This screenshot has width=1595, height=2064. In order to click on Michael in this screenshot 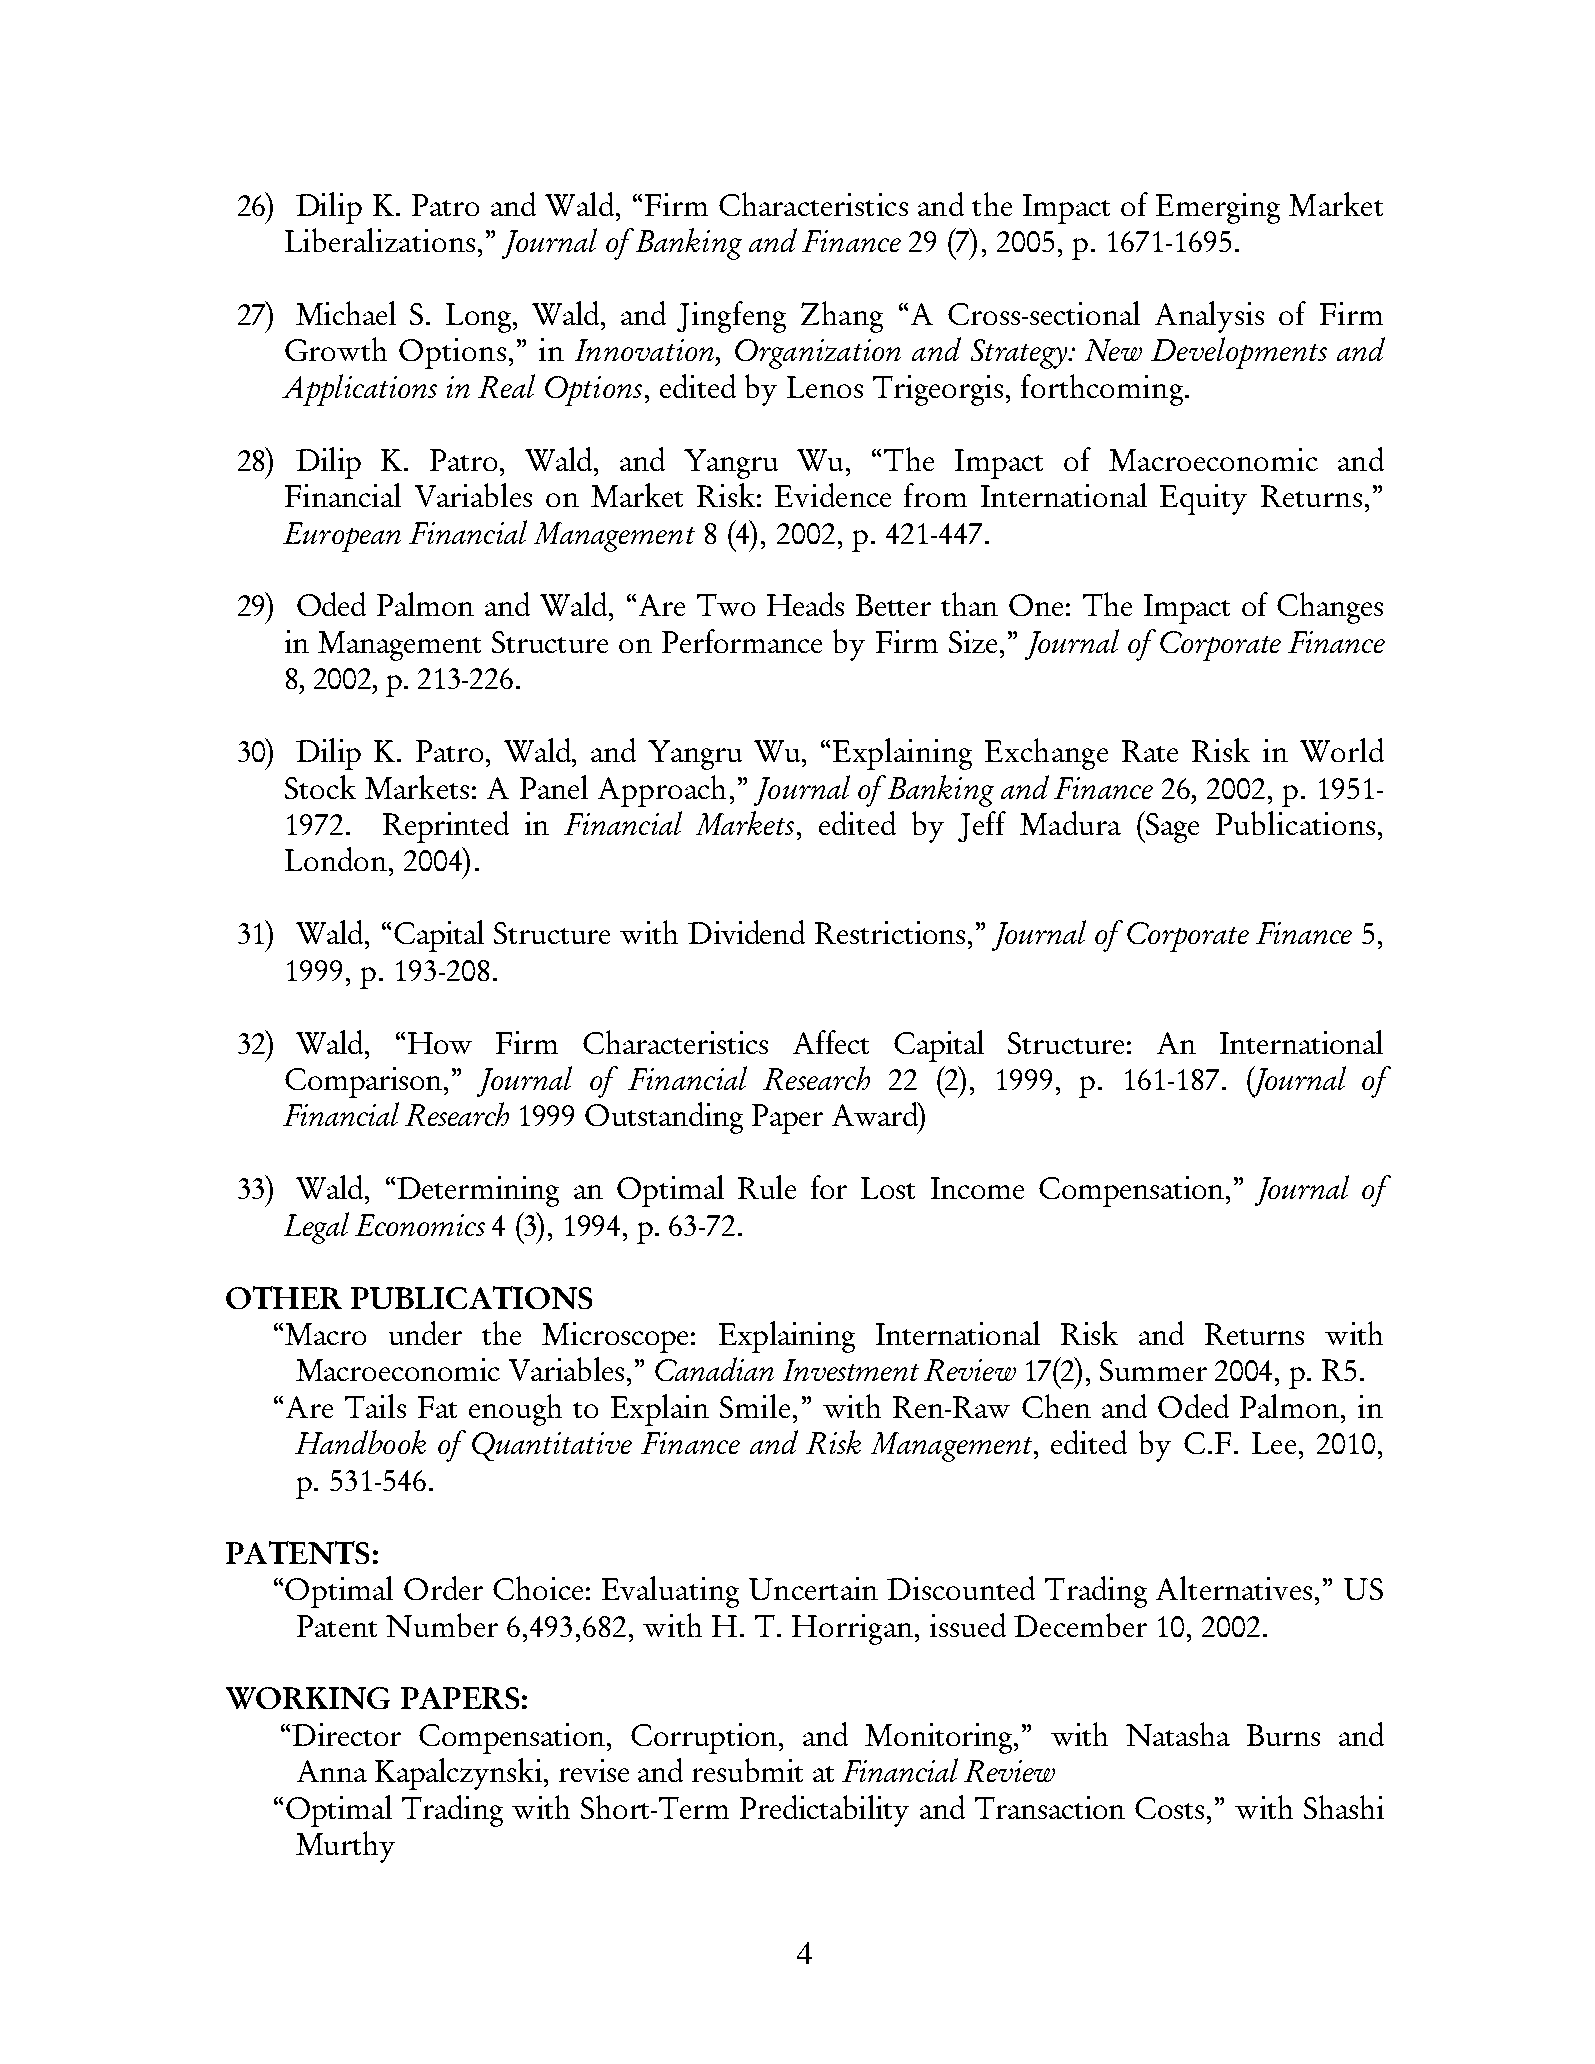, I will do `click(346, 313)`.
